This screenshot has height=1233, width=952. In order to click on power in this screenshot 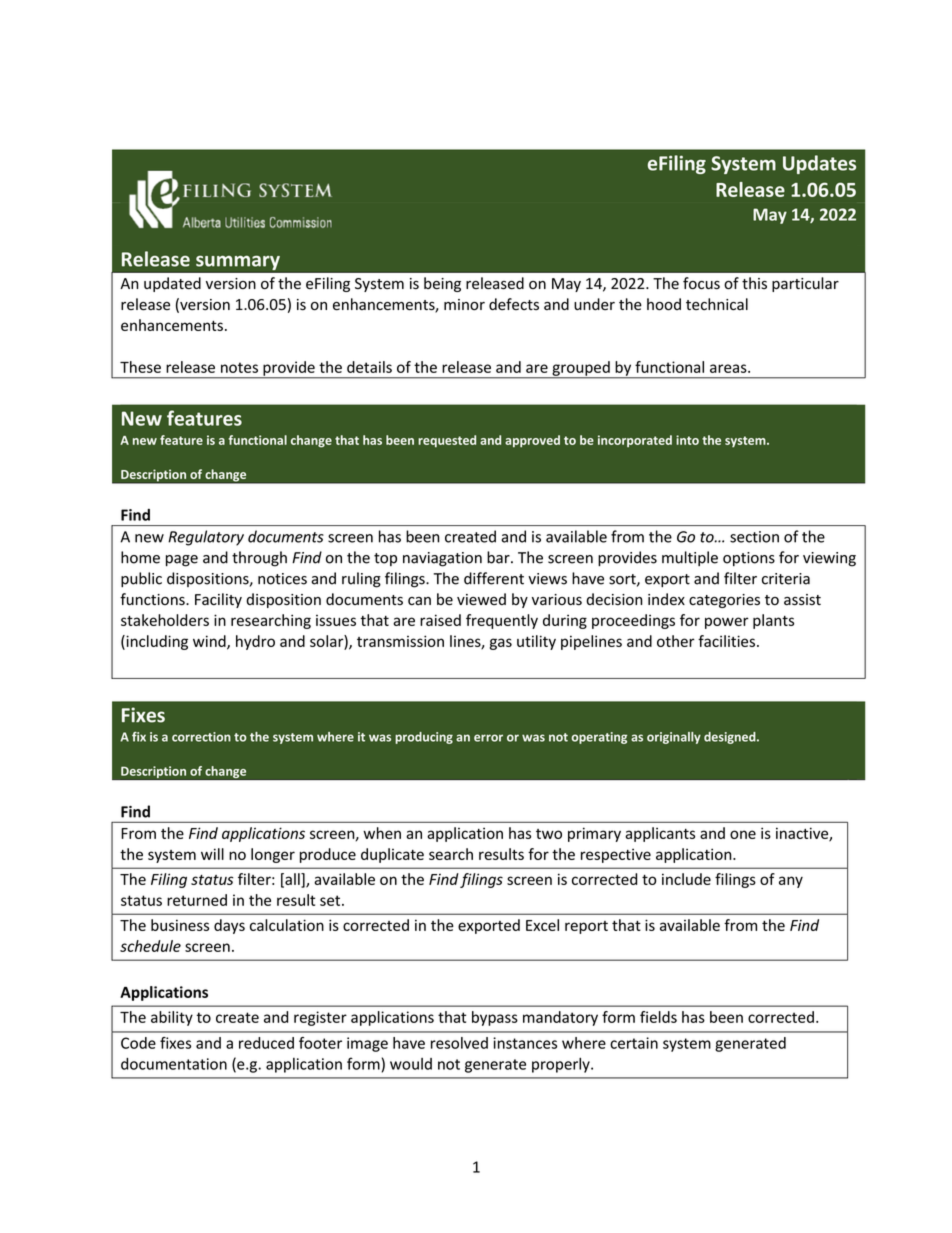, I will do `click(727, 623)`.
